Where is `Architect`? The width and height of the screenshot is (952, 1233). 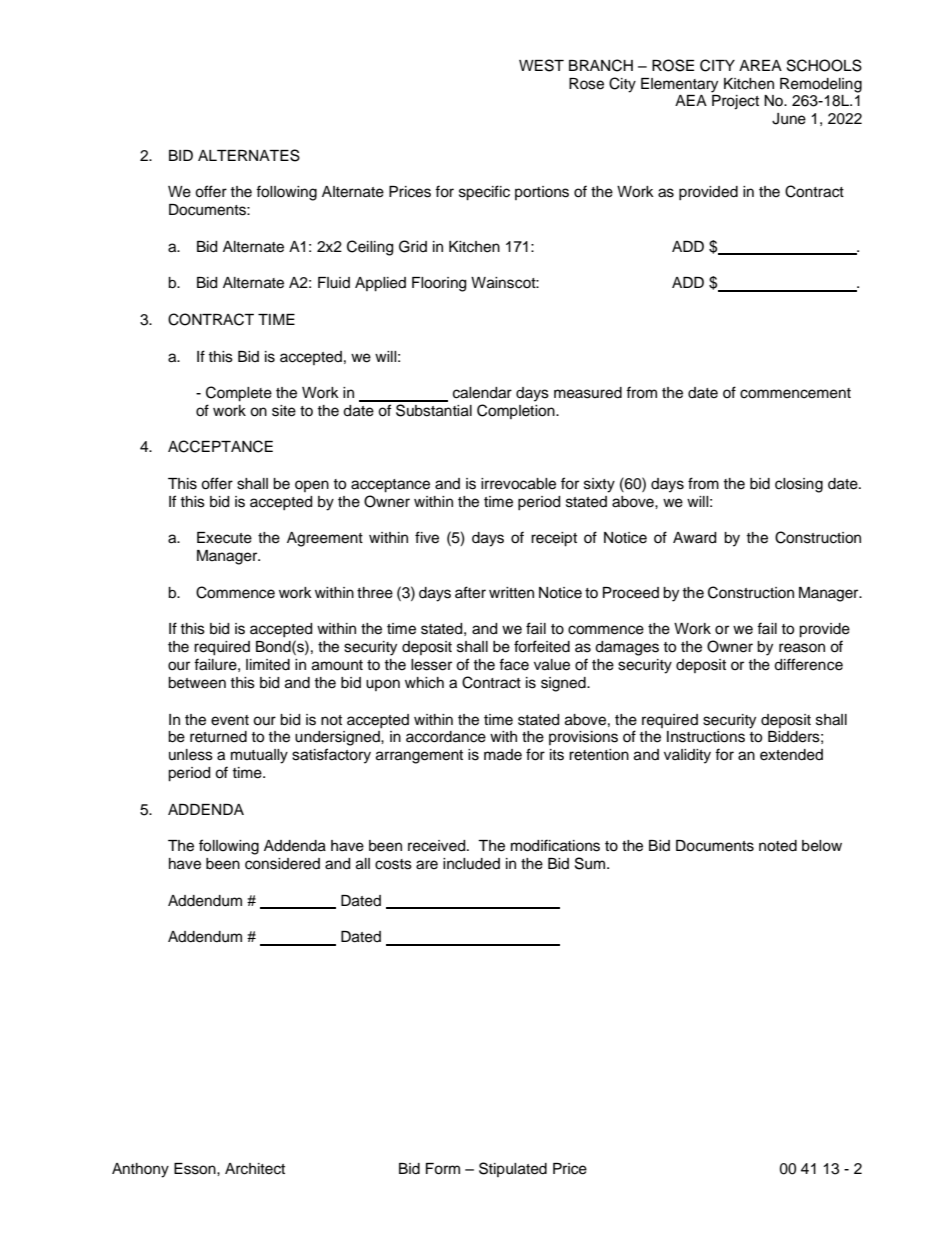
Architect is located at coordinates (255, 1169).
